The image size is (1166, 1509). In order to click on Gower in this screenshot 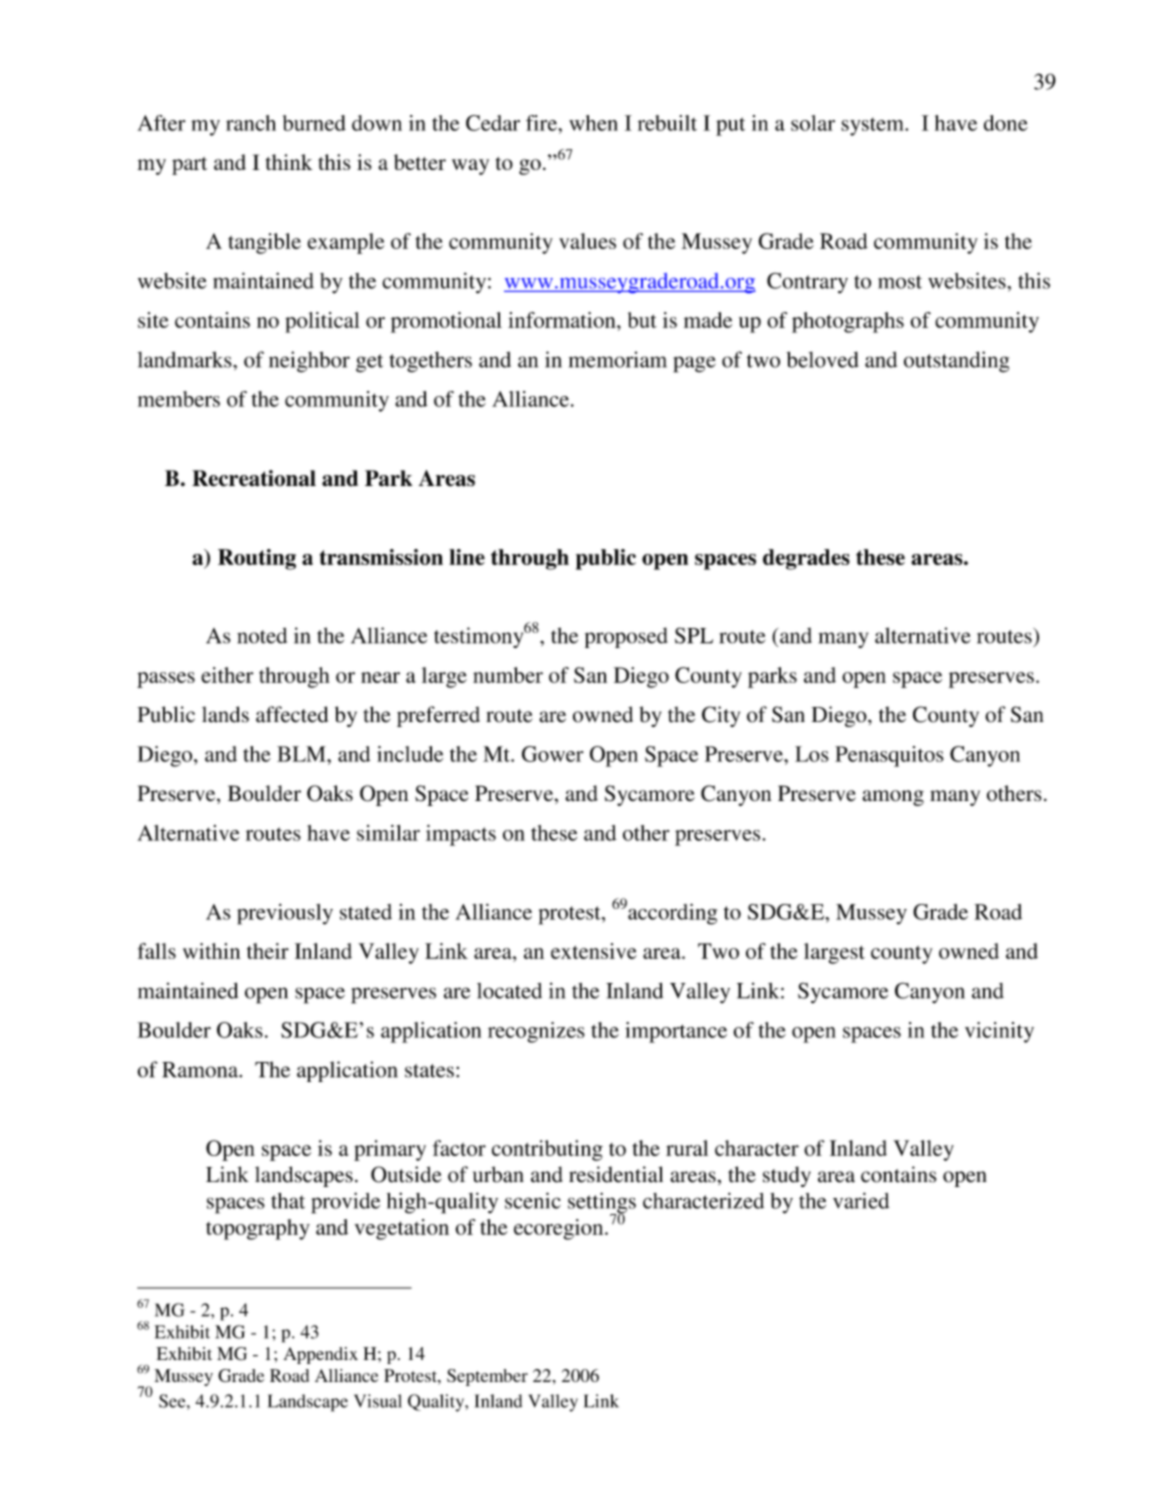, I will do `click(553, 754)`.
